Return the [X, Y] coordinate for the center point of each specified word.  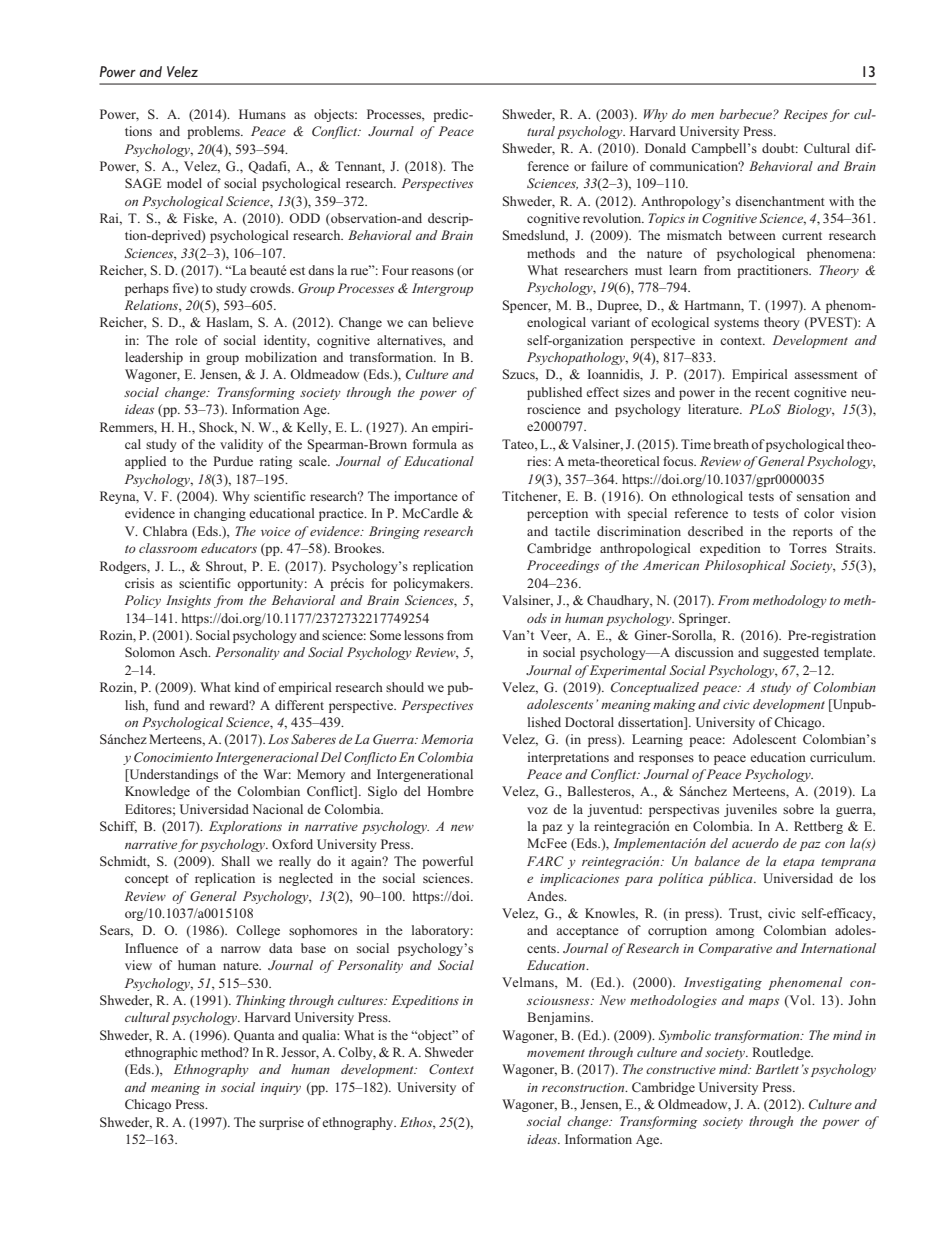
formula [435, 444]
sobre [798, 809]
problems [214, 132]
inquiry [281, 1089]
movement [556, 1053]
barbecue [747, 114]
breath [731, 444]
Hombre [450, 791]
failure [609, 166]
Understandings [172, 775]
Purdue [233, 461]
